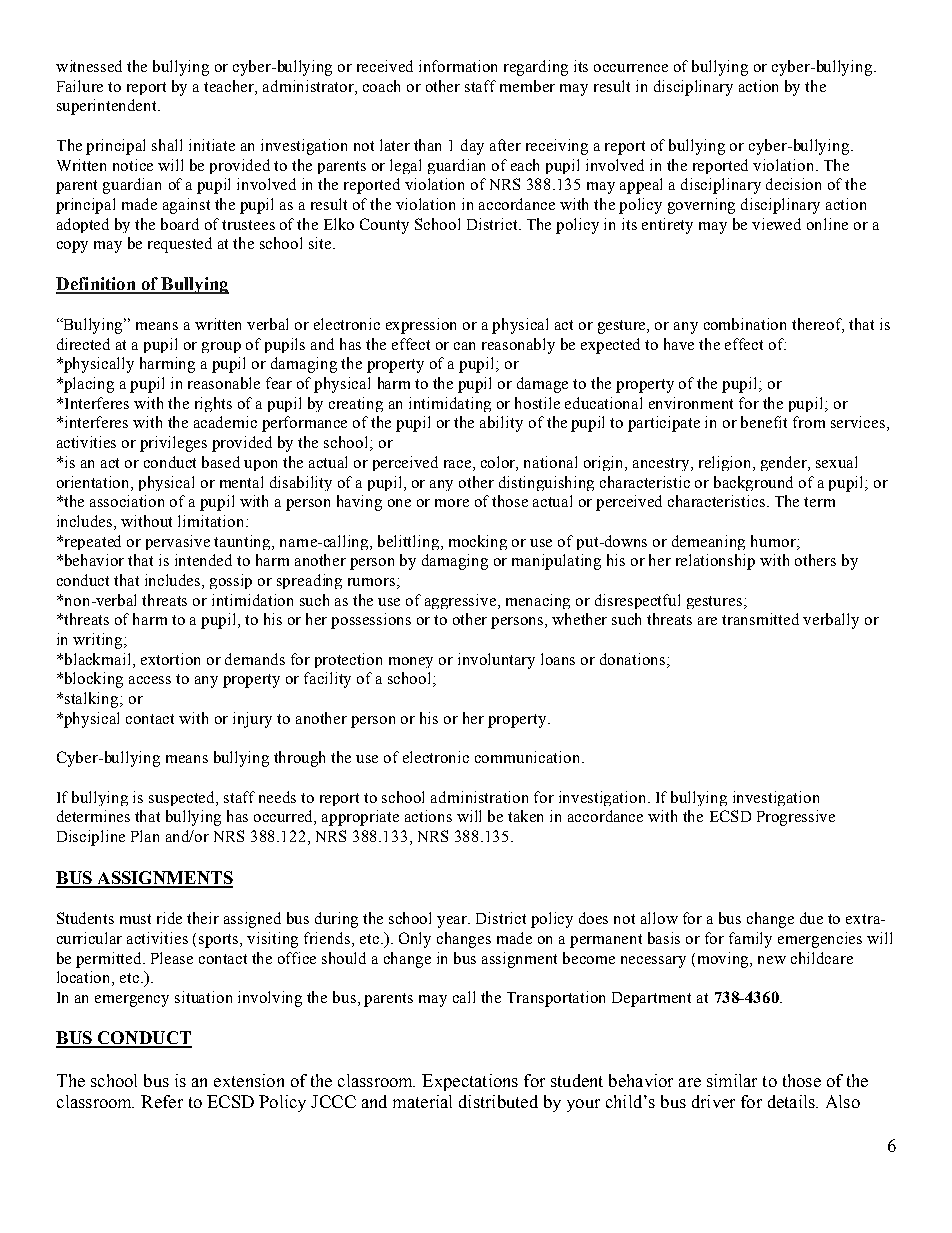 Image resolution: width=952 pixels, height=1233 pixels. I want to click on benefit, so click(764, 422).
